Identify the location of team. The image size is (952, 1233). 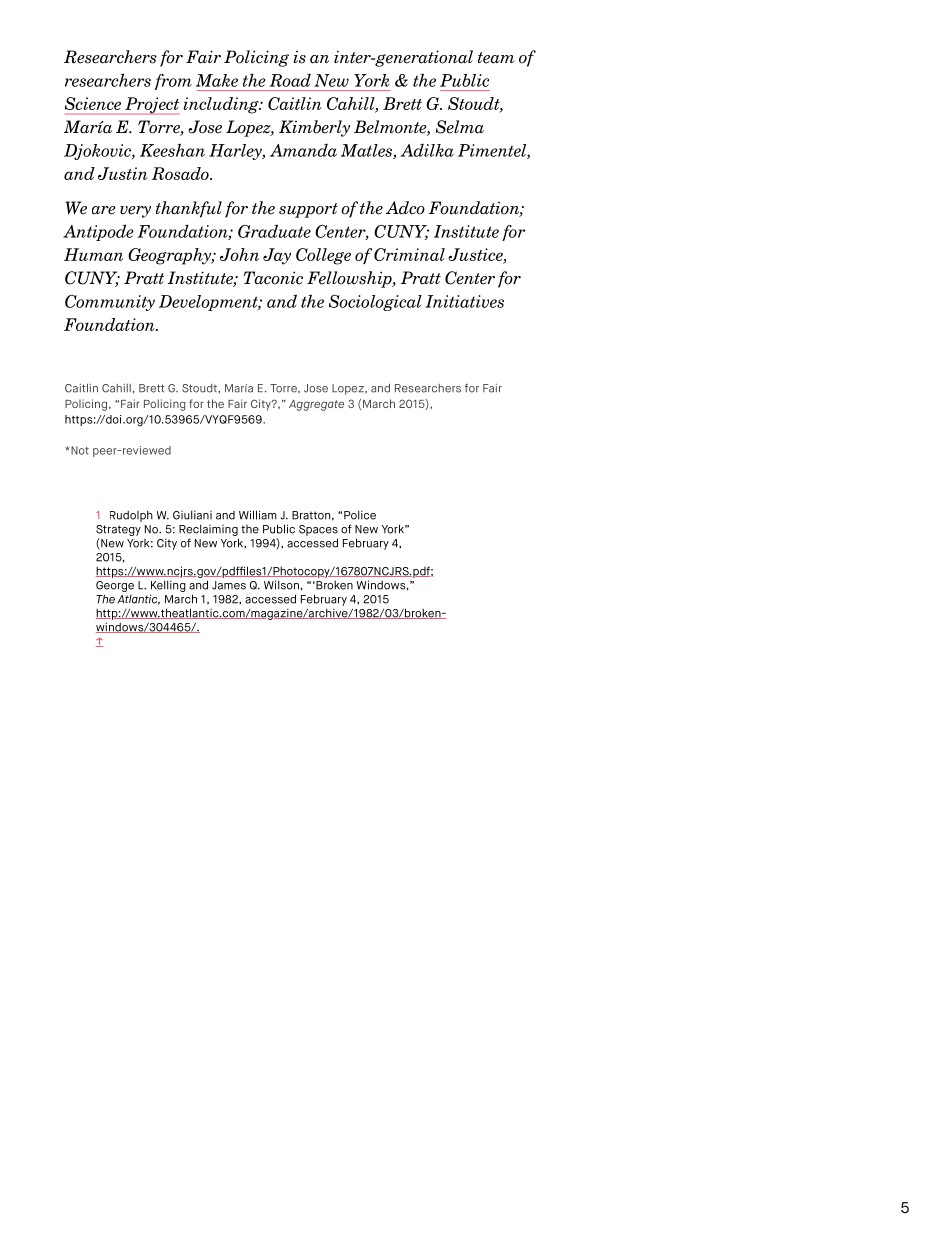
(496, 58).
